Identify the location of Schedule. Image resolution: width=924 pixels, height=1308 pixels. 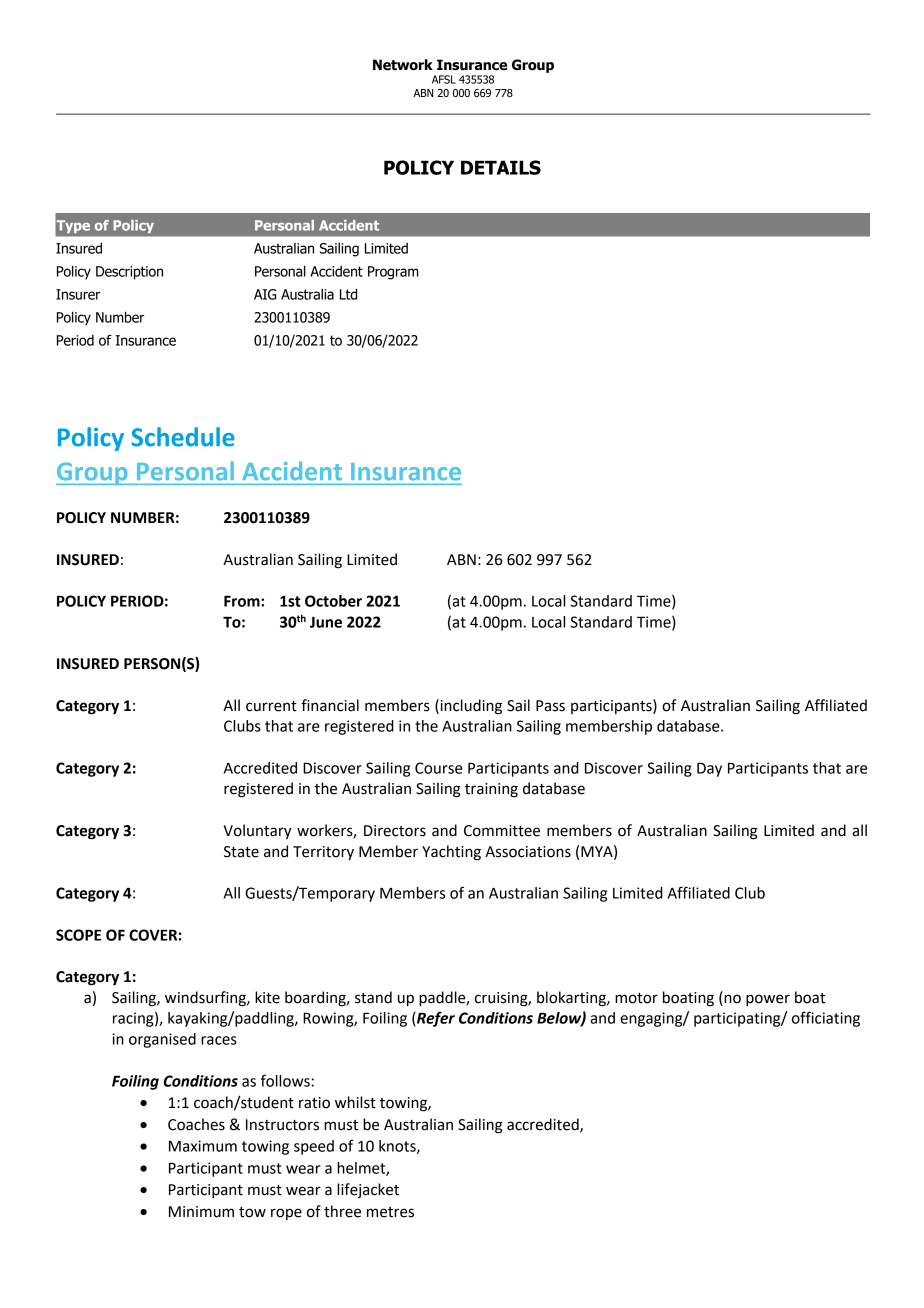
(183, 437).
